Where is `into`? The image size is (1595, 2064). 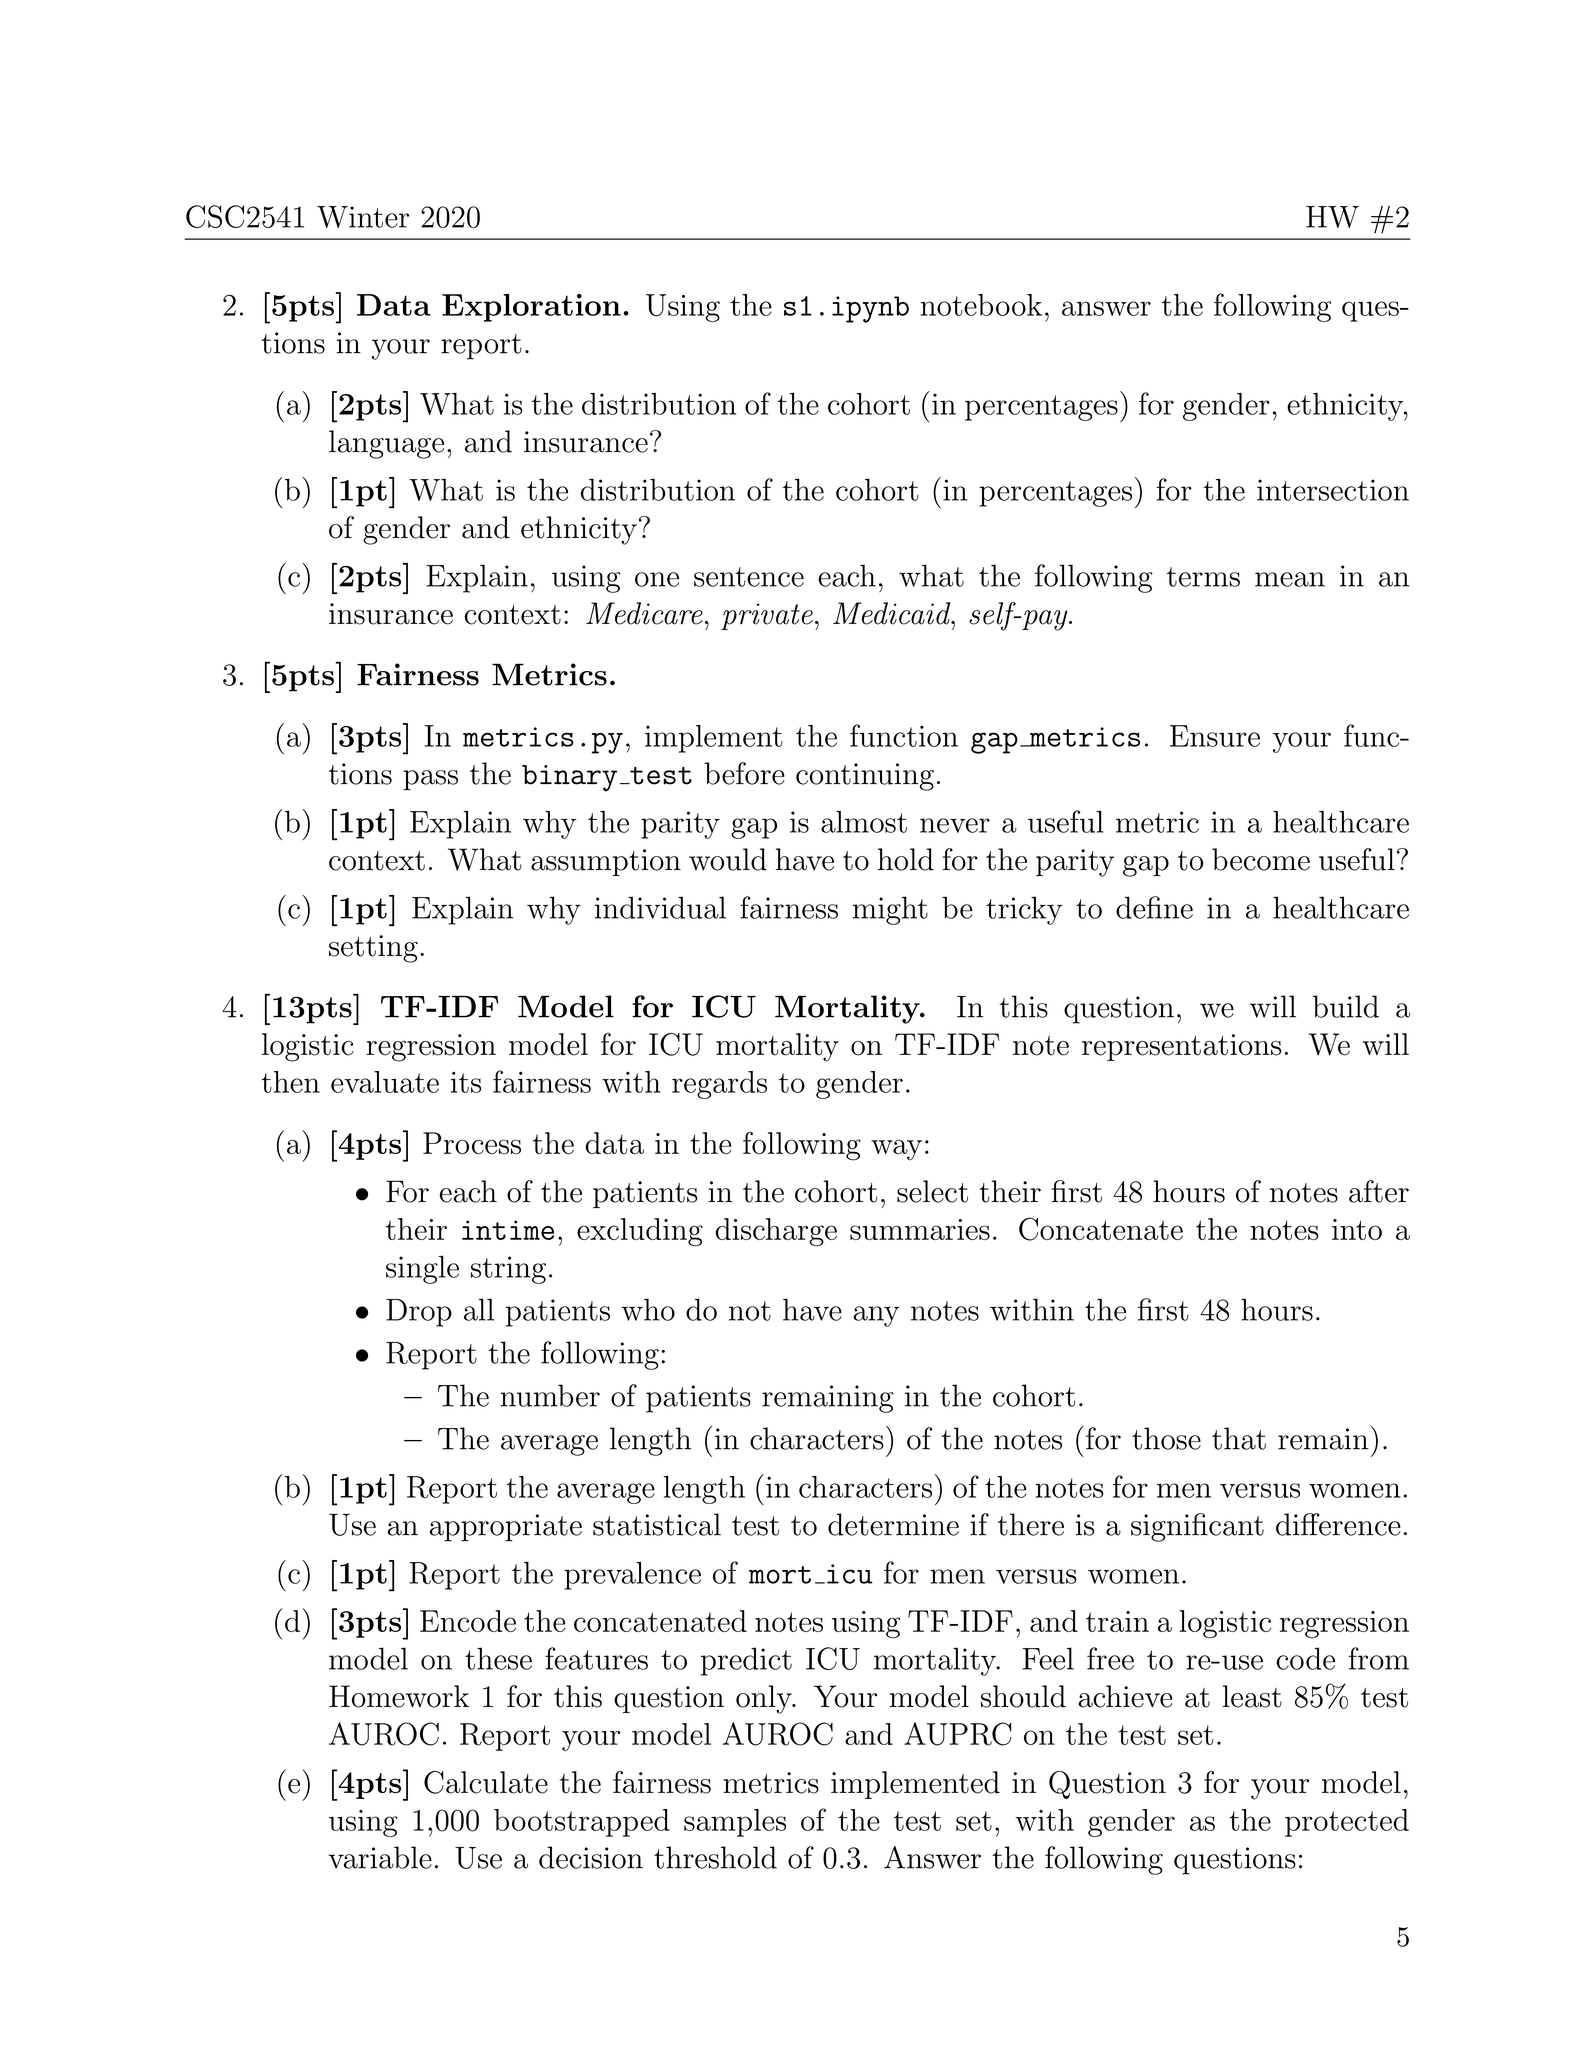 into is located at coordinates (1357, 1229).
